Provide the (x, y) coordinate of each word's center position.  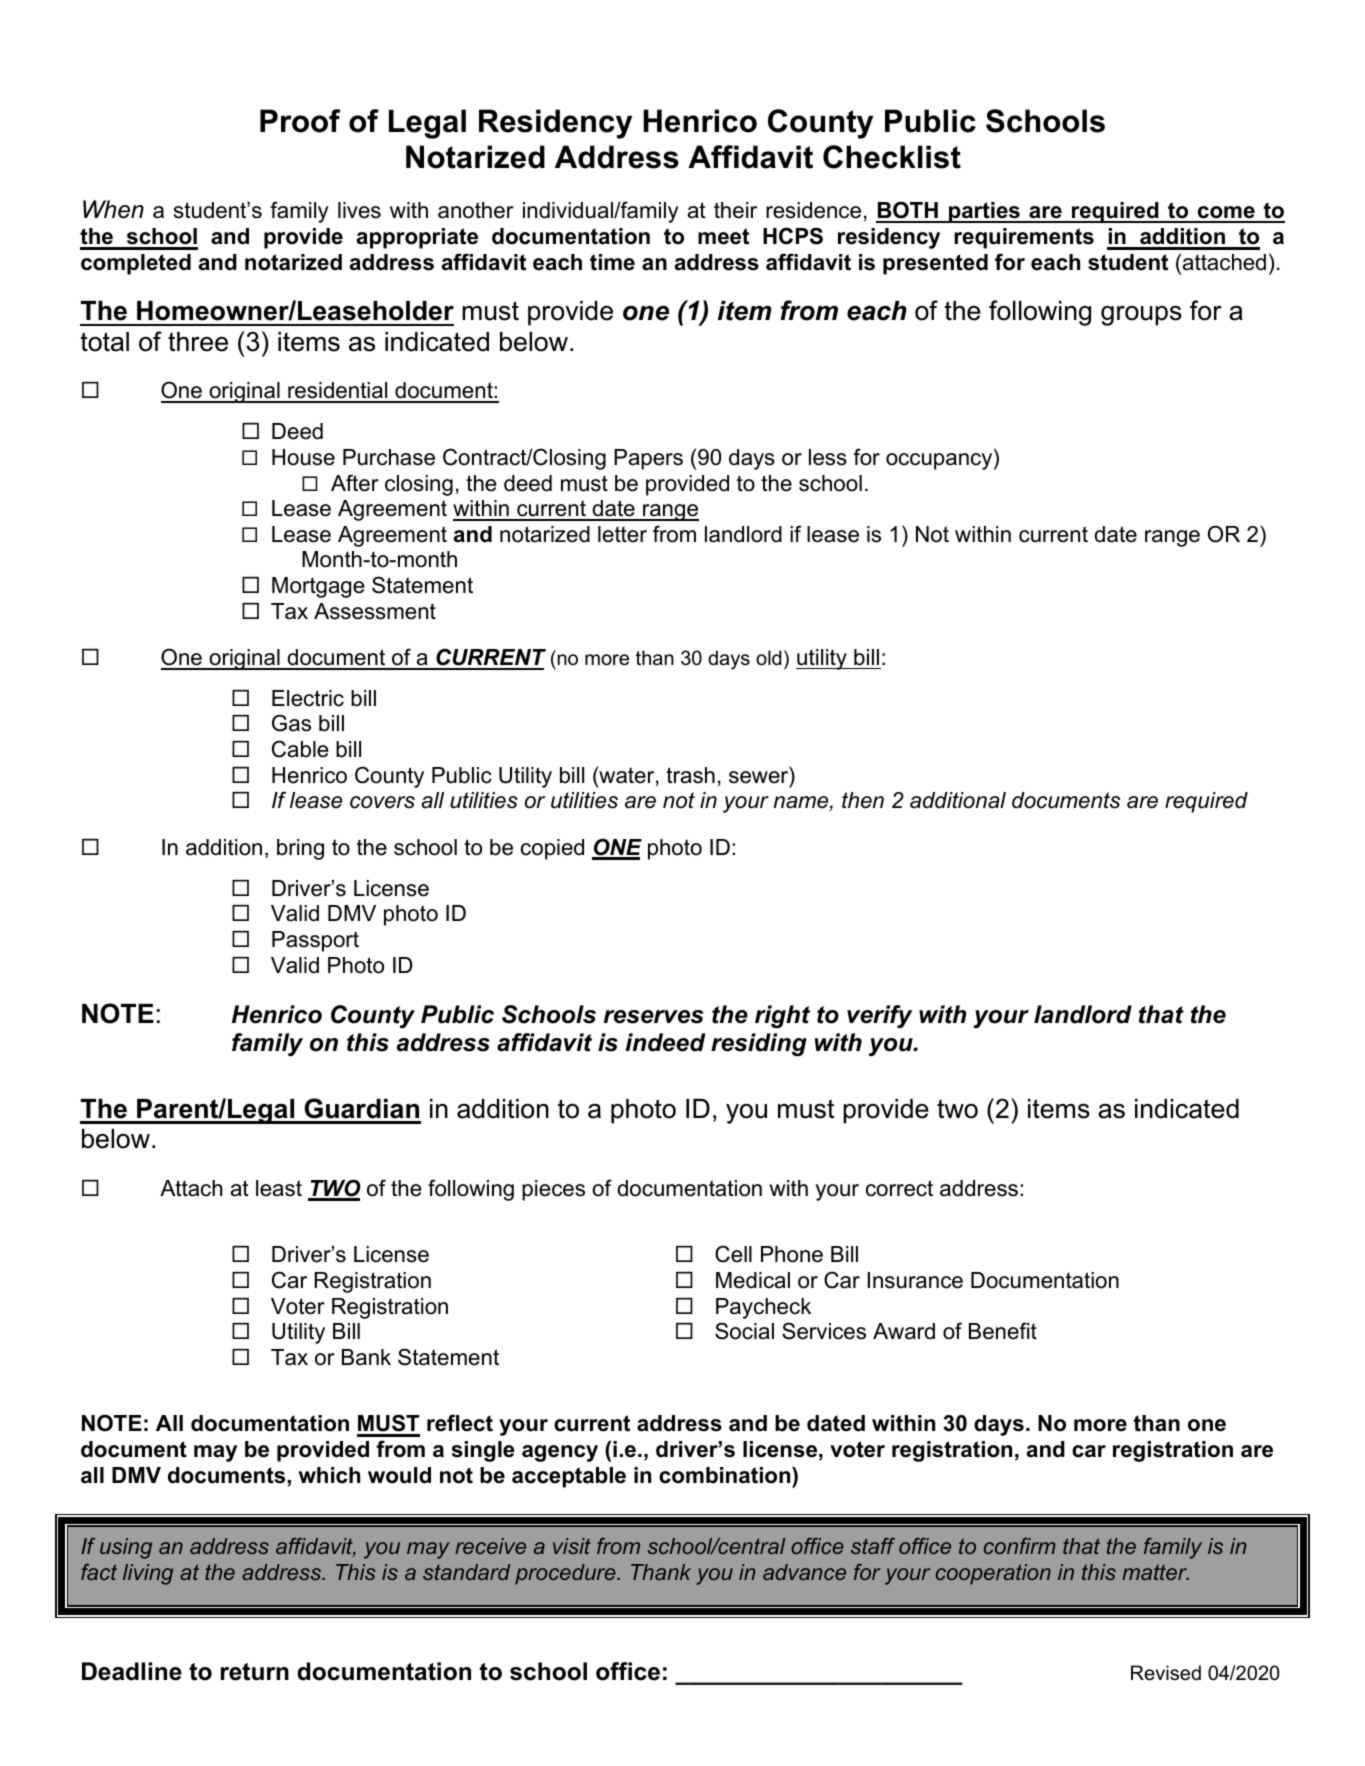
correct (899, 1188)
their (735, 210)
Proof (300, 121)
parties (984, 212)
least (279, 1188)
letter (622, 534)
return (255, 1672)
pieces (553, 1190)
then (863, 800)
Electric (308, 698)
